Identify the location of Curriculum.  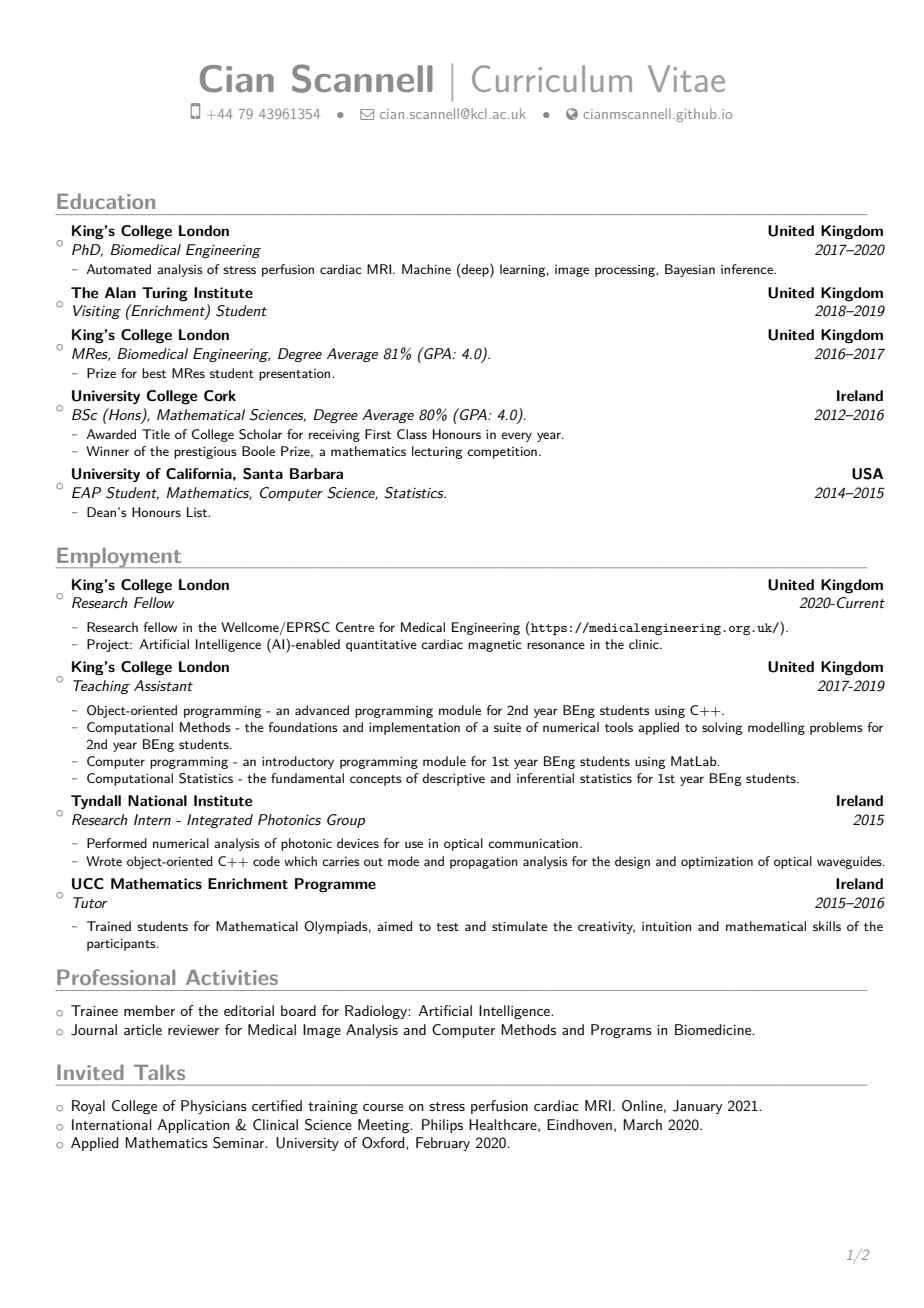
(552, 78).
